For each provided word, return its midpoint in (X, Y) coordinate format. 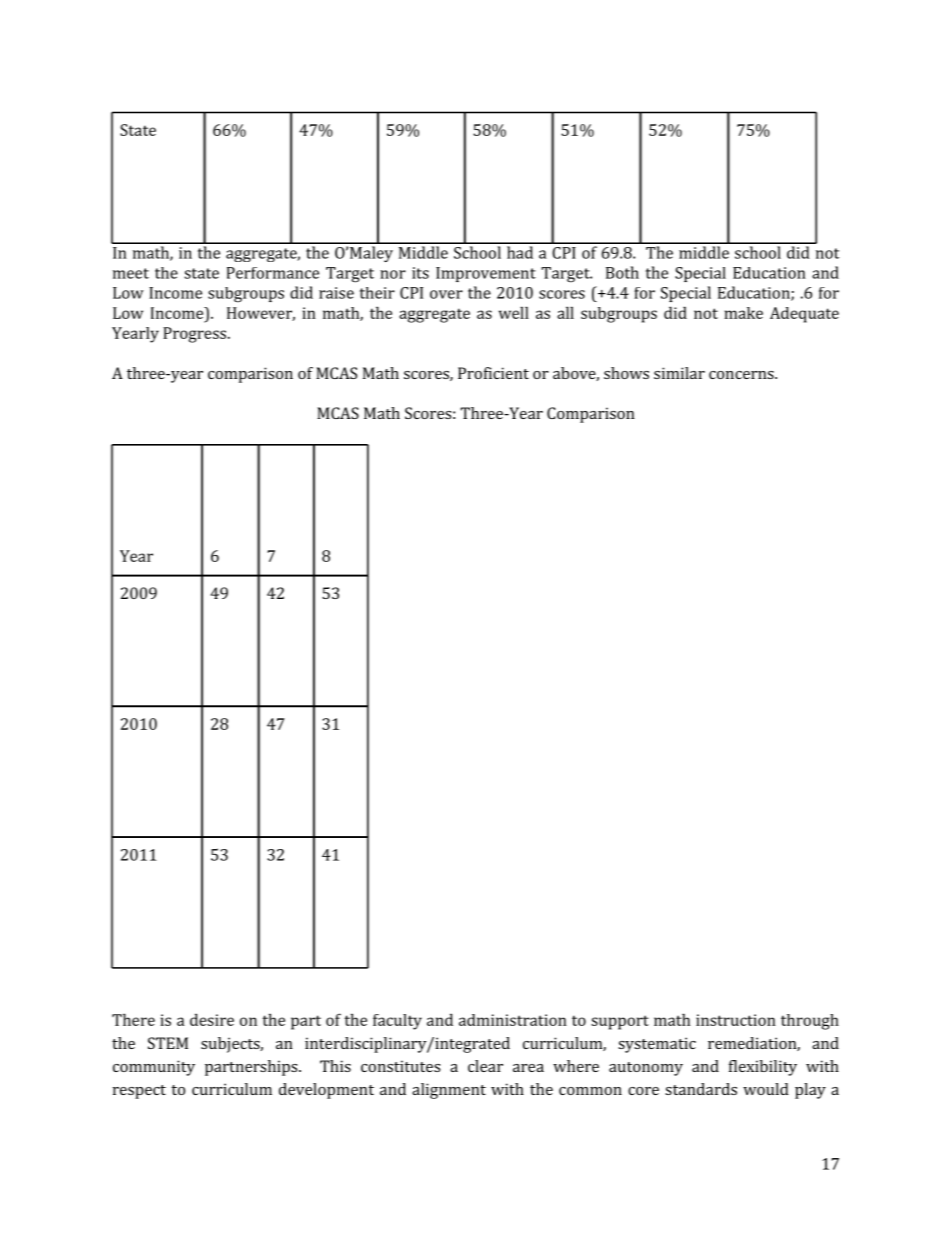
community (154, 1068)
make (743, 313)
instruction (736, 1020)
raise (336, 293)
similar (679, 373)
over (446, 294)
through (810, 1022)
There (133, 1019)
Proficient (493, 373)
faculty (397, 1022)
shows (626, 373)
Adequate (804, 315)
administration (513, 1020)
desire (212, 1019)
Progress (196, 335)
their (377, 293)
